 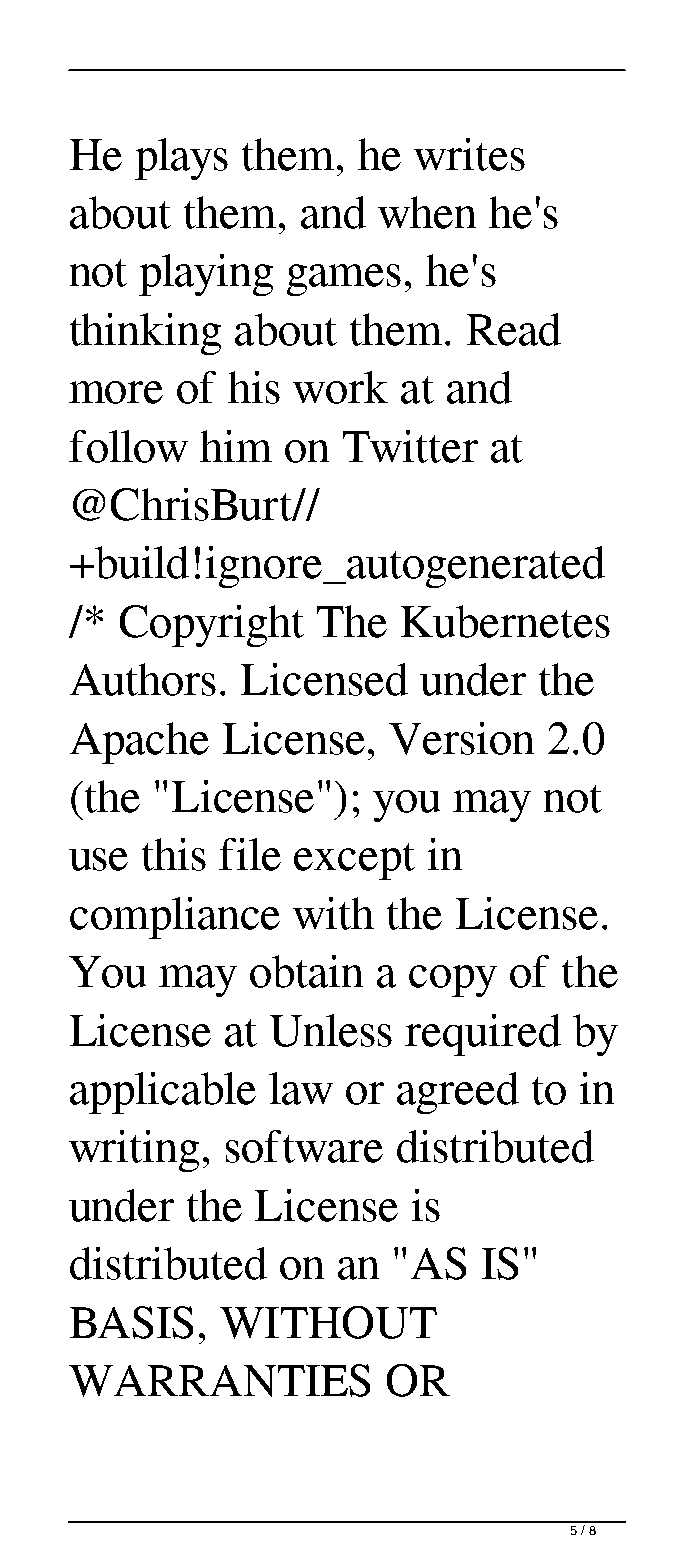 What do you see at coordinates (306, 971) in the document?
I see `obtain` at bounding box center [306, 971].
